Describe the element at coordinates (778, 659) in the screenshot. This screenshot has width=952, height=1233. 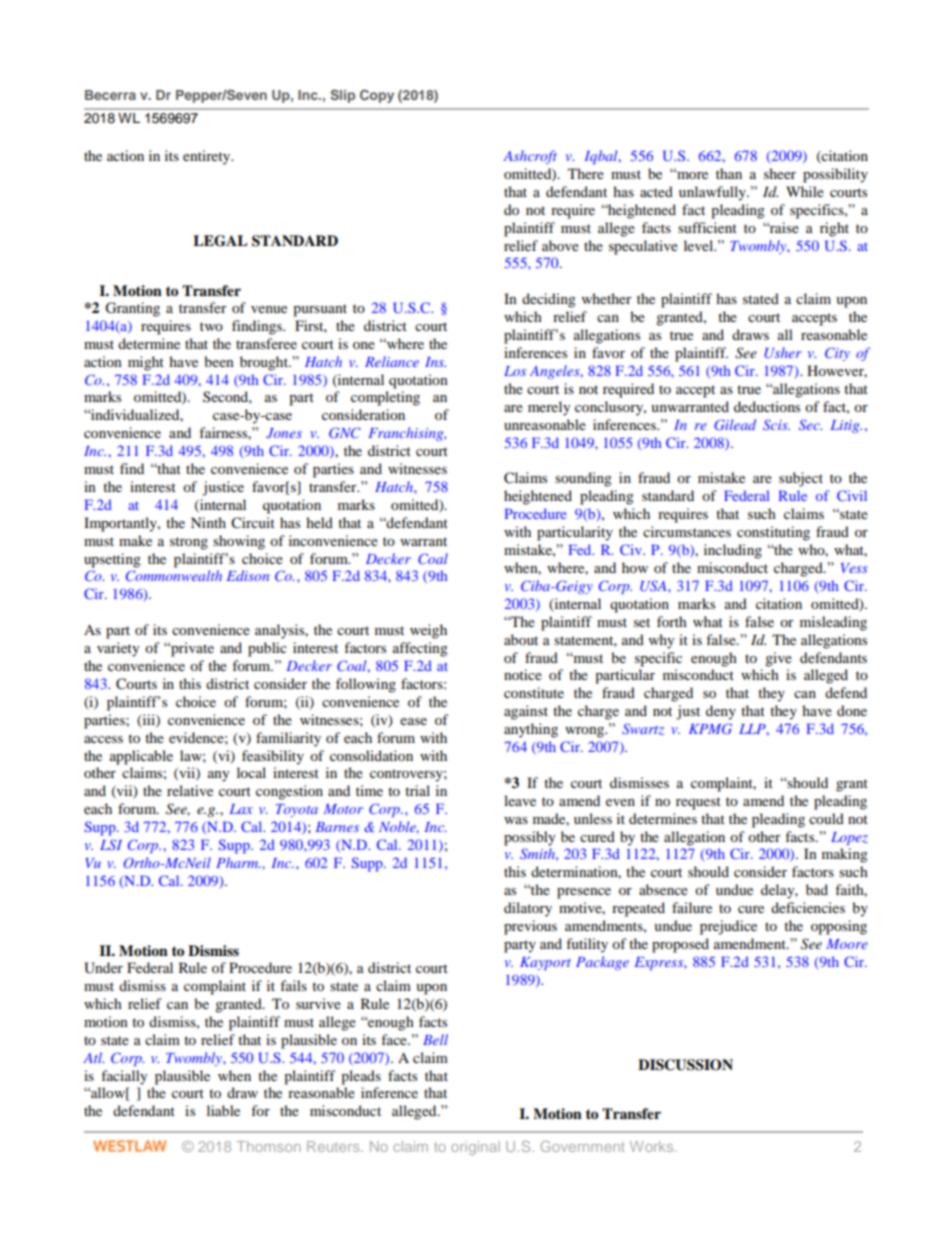
I see `give` at that location.
